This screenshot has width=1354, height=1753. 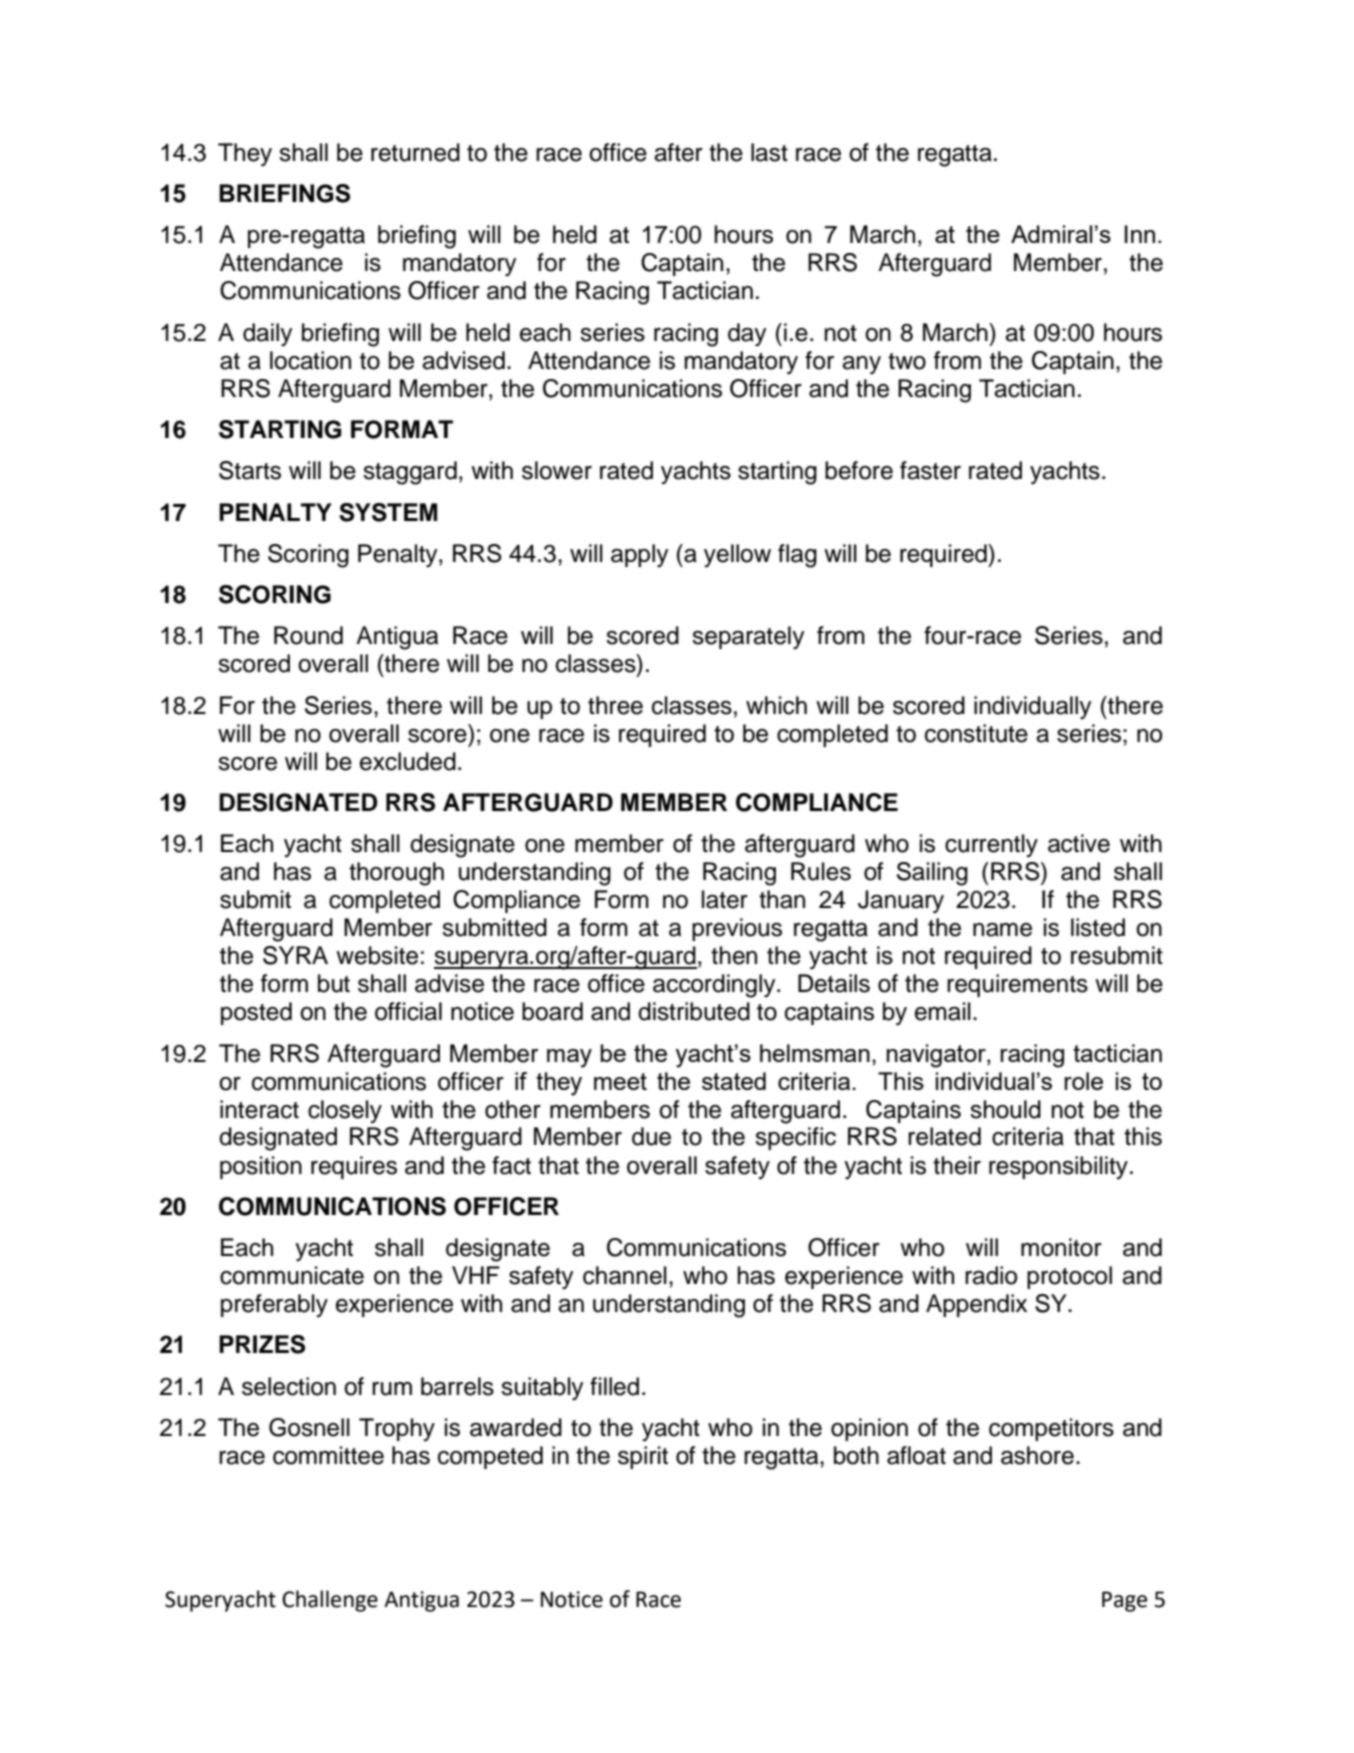 What do you see at coordinates (769, 152) in the screenshot?
I see `last` at bounding box center [769, 152].
